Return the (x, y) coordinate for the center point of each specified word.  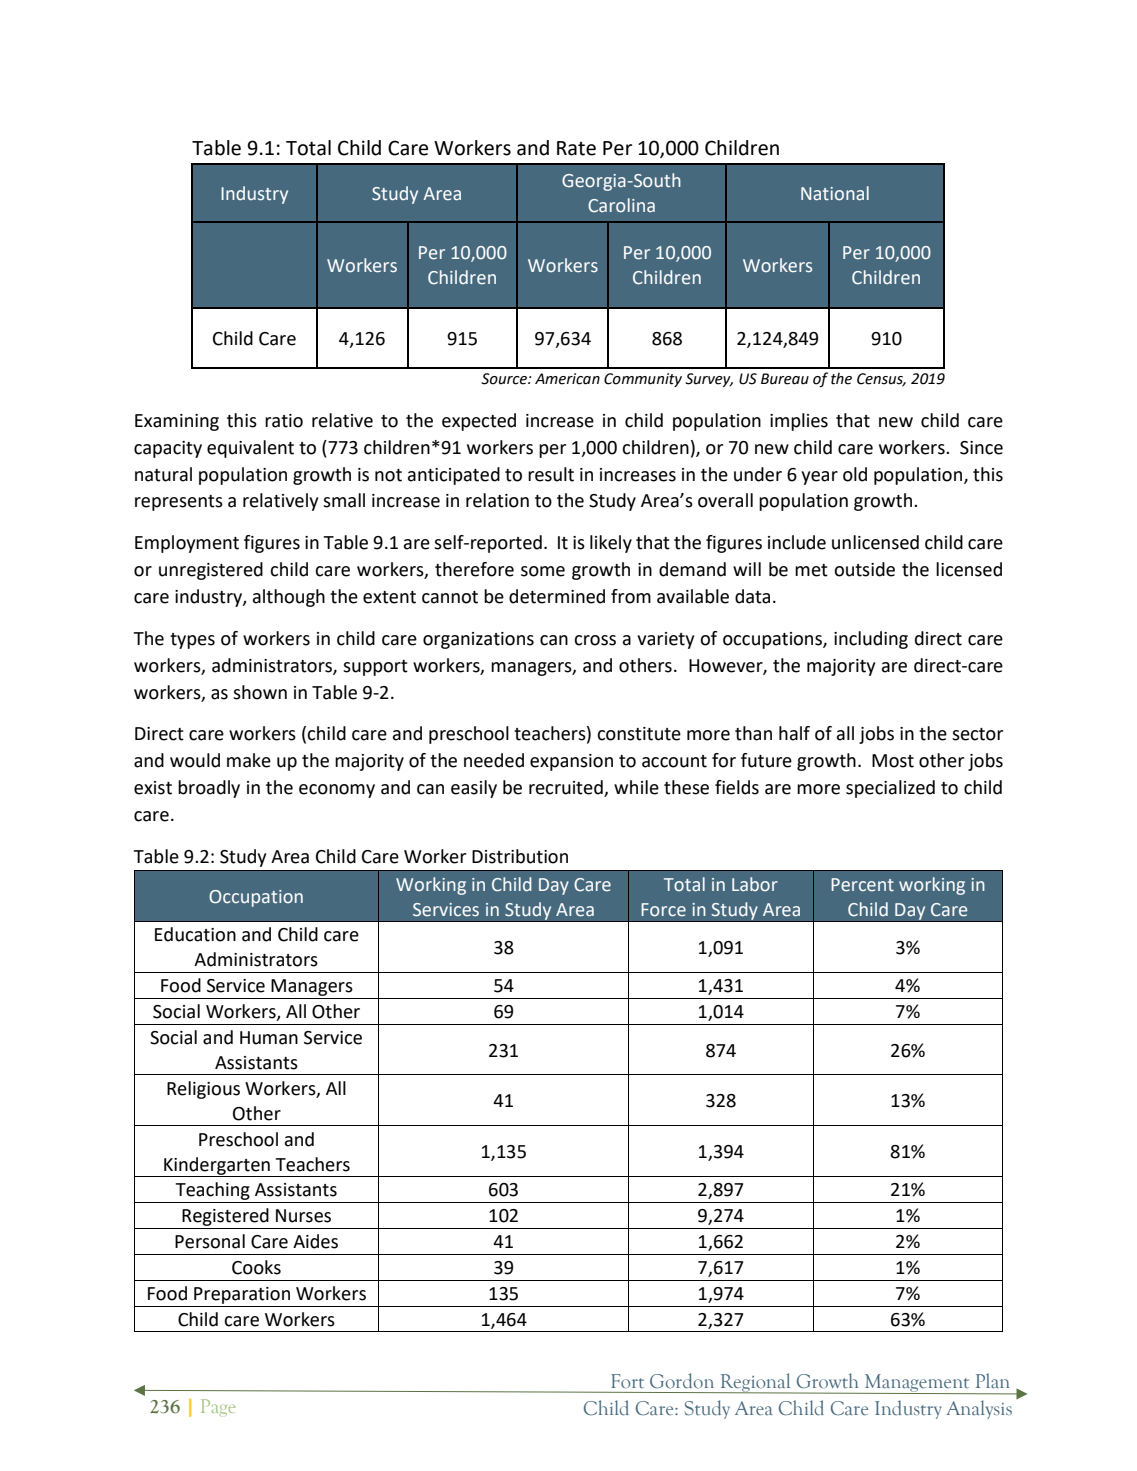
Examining (177, 422)
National (835, 193)
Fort (627, 1381)
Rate (576, 148)
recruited (567, 788)
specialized (890, 789)
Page (218, 1407)
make (249, 760)
